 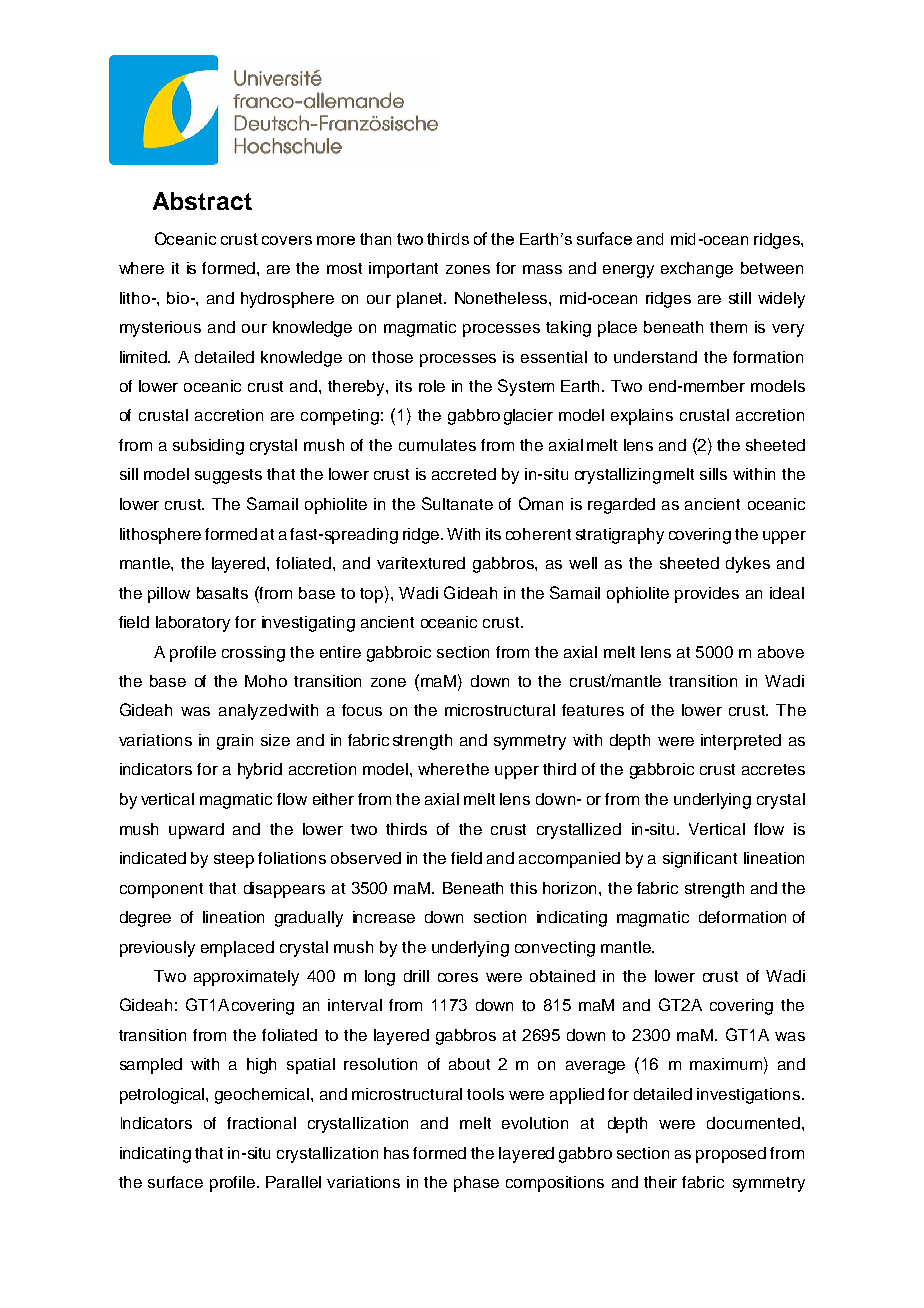 What do you see at coordinates (253, 654) in the document?
I see `crossing` at bounding box center [253, 654].
